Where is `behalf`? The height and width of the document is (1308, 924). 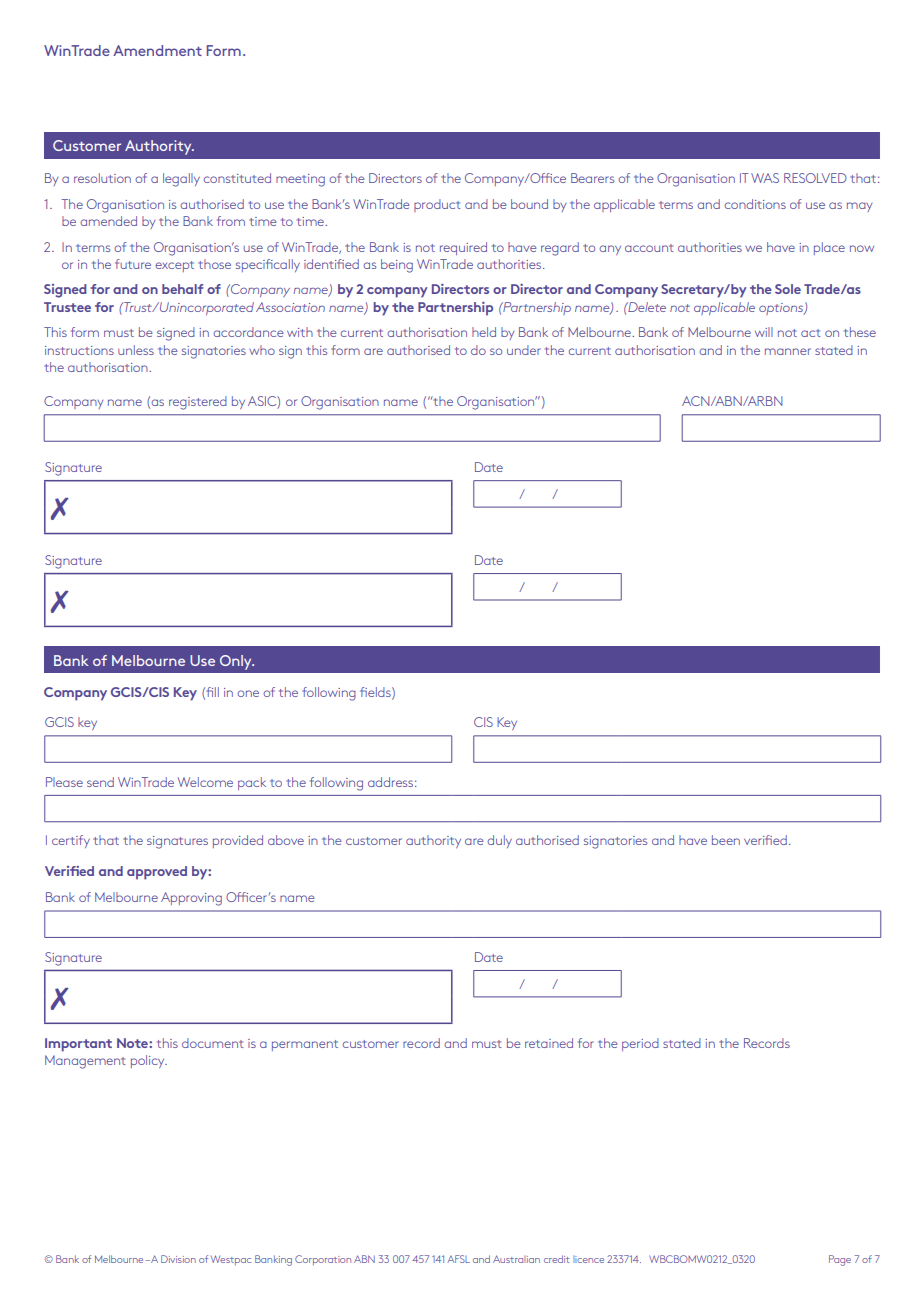
behalf is located at coordinates (182, 289).
